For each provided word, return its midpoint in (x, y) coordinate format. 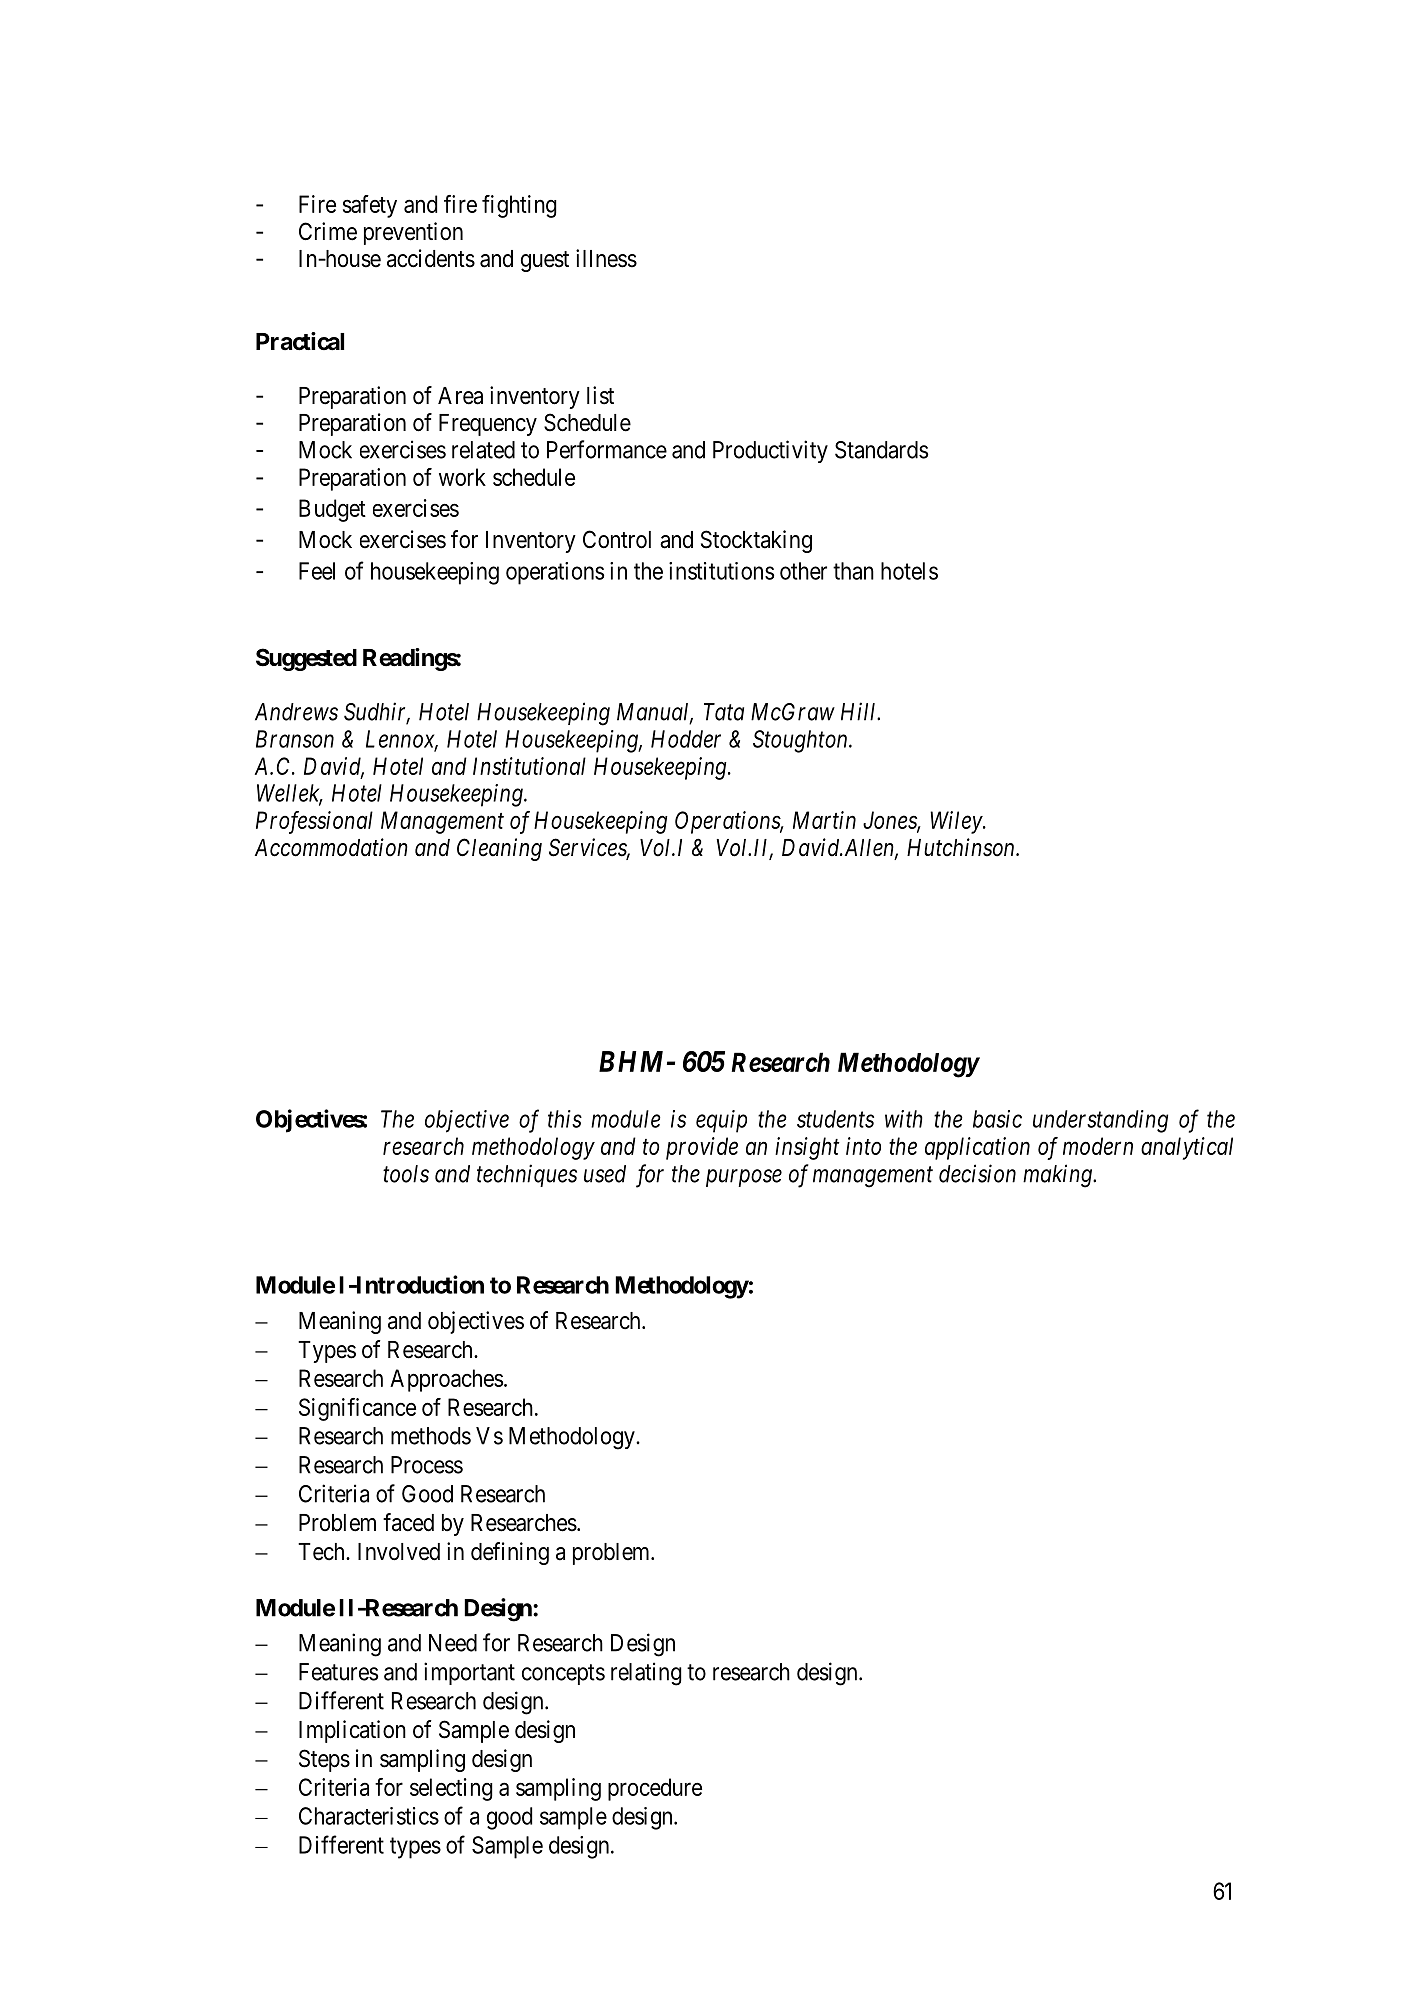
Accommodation (331, 847)
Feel (317, 571)
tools (406, 1174)
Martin (824, 820)
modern (1098, 1146)
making (1058, 1176)
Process (427, 1465)
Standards (881, 450)
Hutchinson (962, 847)
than (853, 571)
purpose (744, 1178)
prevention (413, 233)
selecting (451, 1789)
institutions (721, 571)
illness (606, 258)
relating (646, 1674)
